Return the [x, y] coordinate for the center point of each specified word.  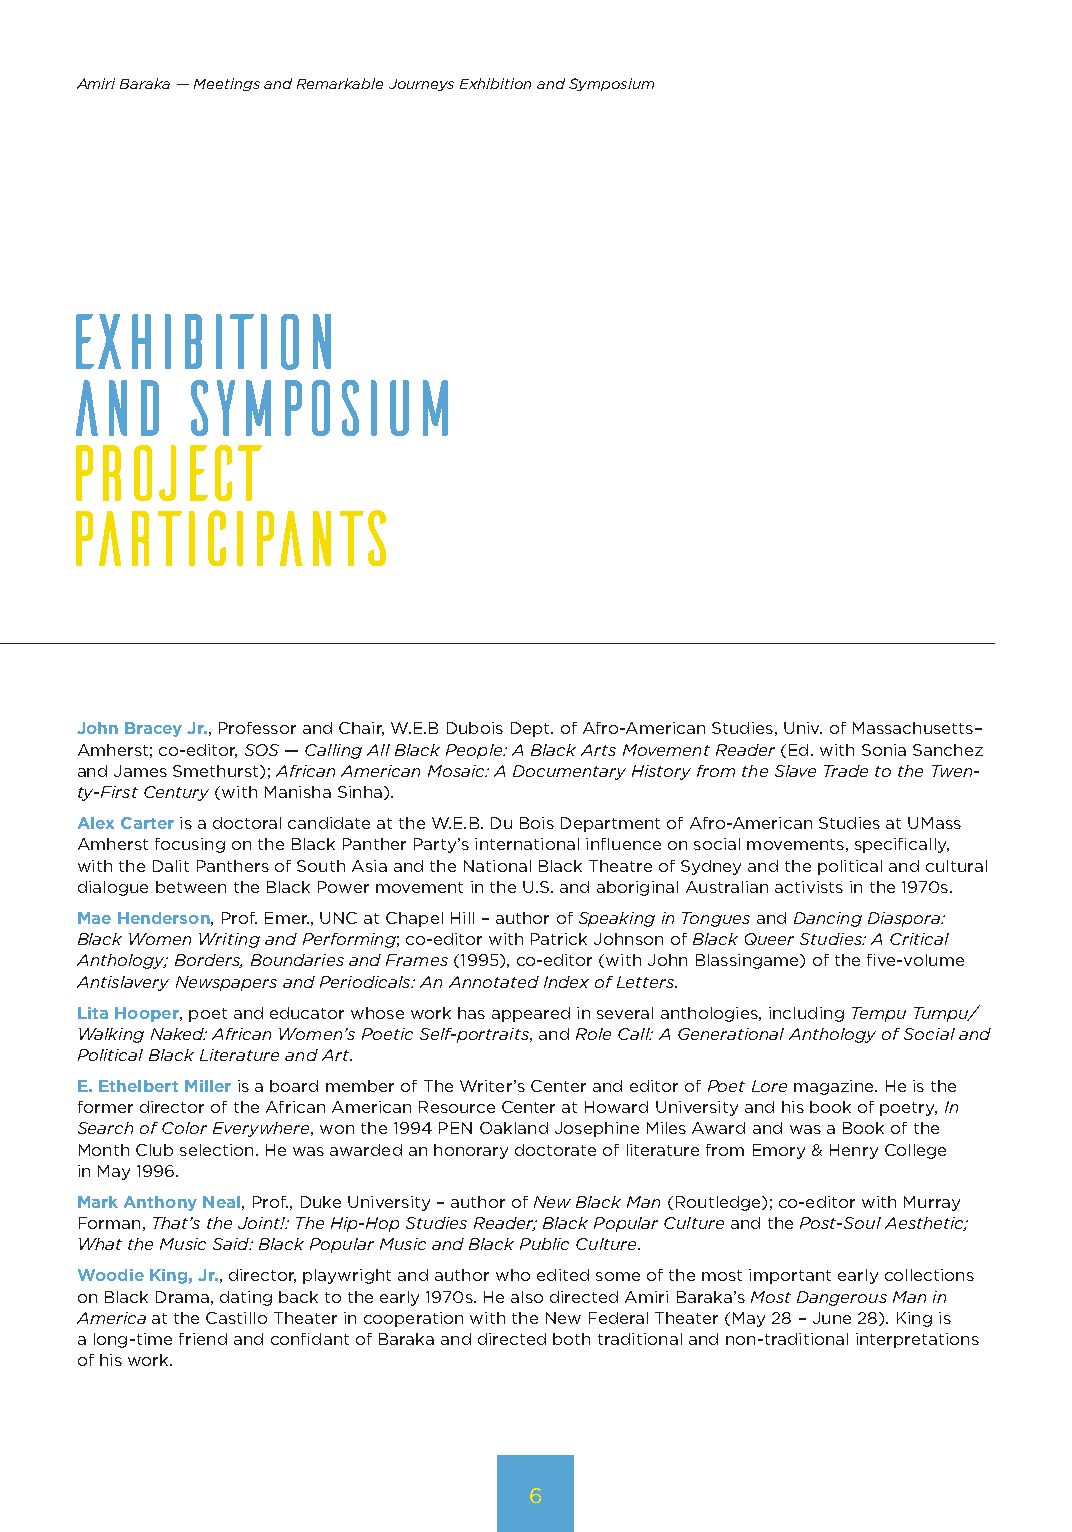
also [527, 1297]
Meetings [227, 84]
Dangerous [842, 1298]
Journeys [421, 85]
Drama [182, 1297]
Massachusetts [913, 728]
